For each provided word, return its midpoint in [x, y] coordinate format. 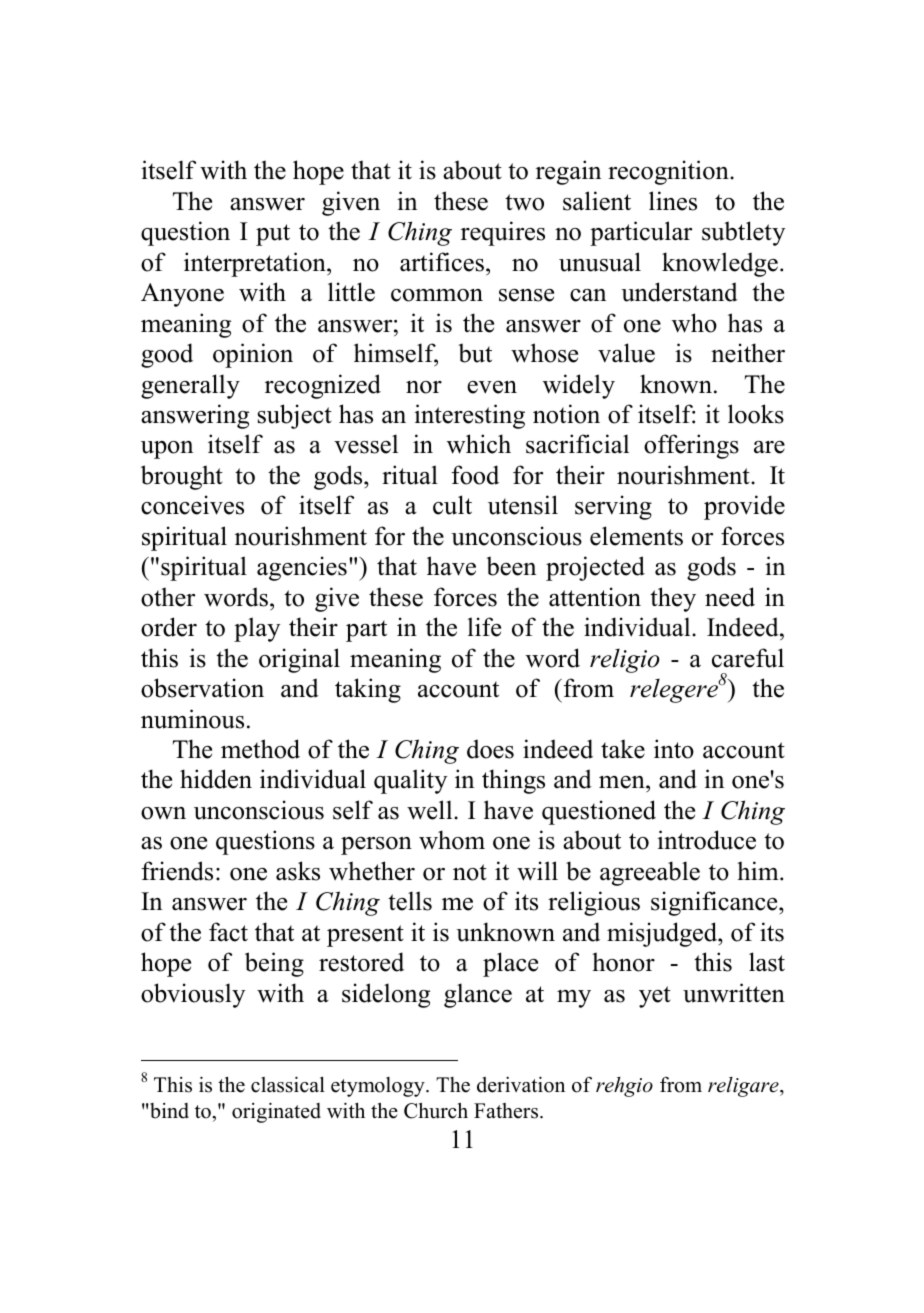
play [257, 629]
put [273, 235]
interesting [469, 416]
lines [673, 201]
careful [748, 658]
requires [503, 233]
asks [298, 871]
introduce [706, 840]
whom [452, 840]
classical [288, 1084]
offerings [691, 446]
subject [295, 416]
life [484, 627]
